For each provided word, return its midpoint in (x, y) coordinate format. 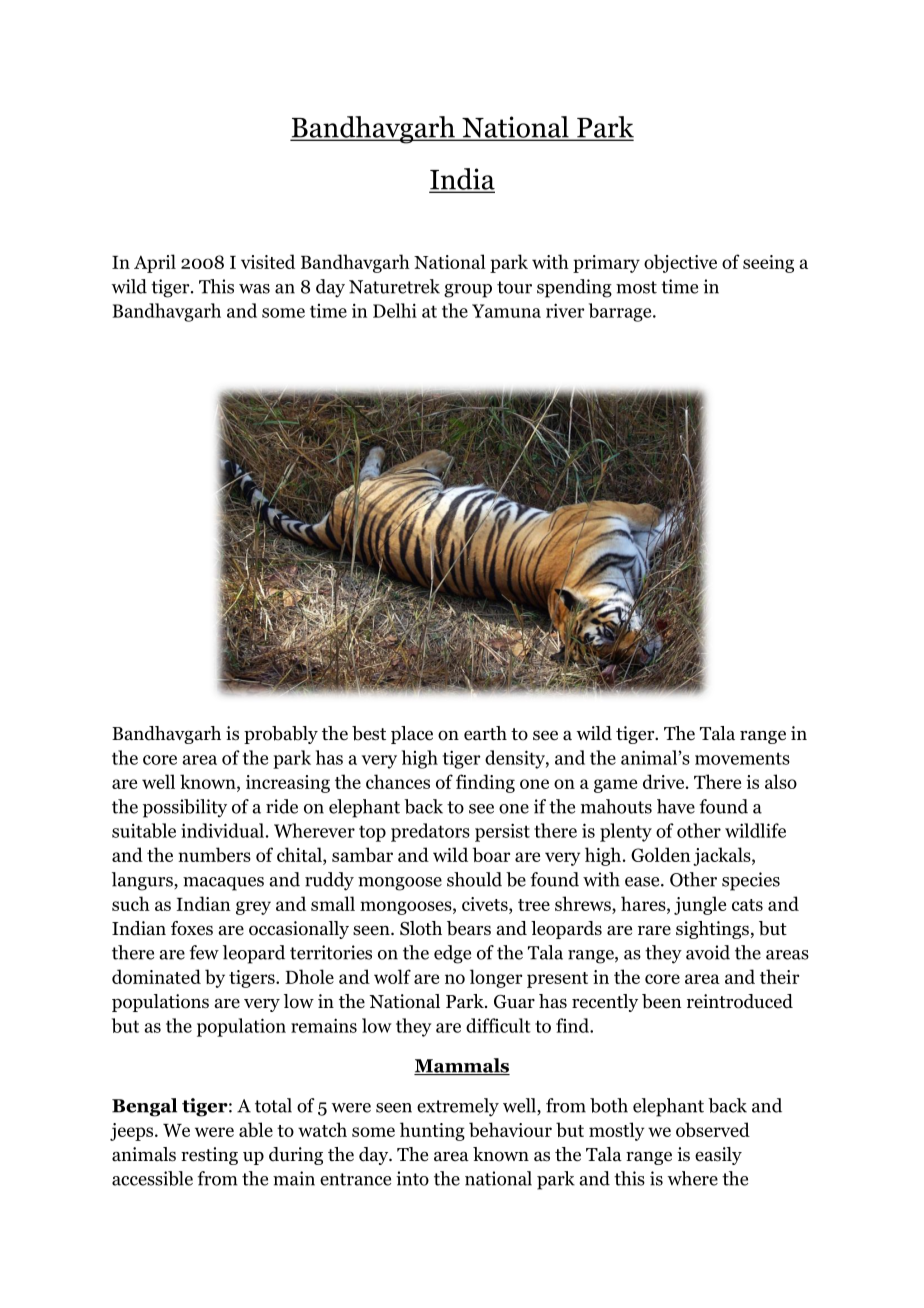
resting (209, 1156)
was (254, 289)
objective (680, 263)
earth (485, 733)
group (468, 291)
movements (742, 758)
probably (281, 735)
